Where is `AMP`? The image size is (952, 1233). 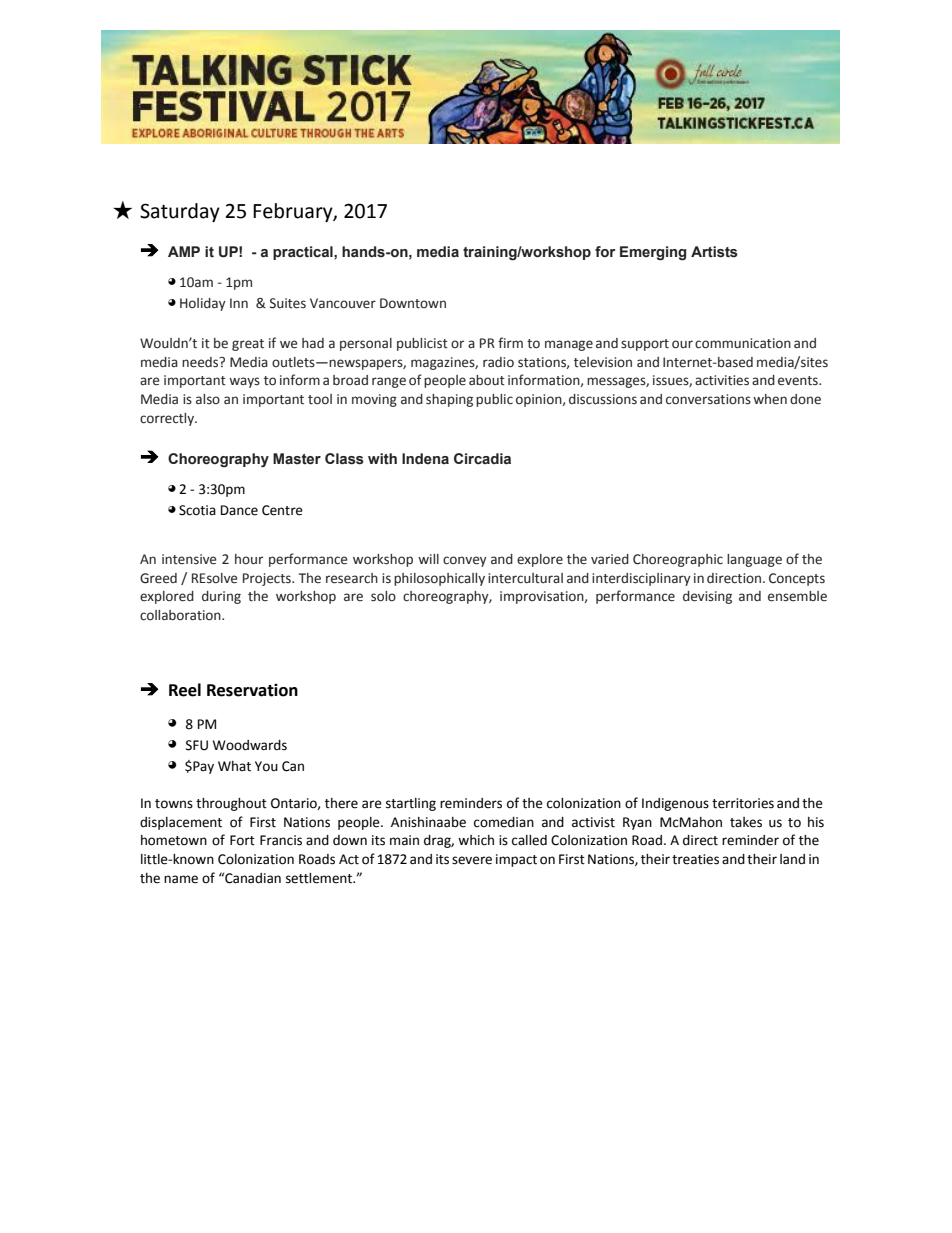 AMP is located at coordinates (184, 251).
